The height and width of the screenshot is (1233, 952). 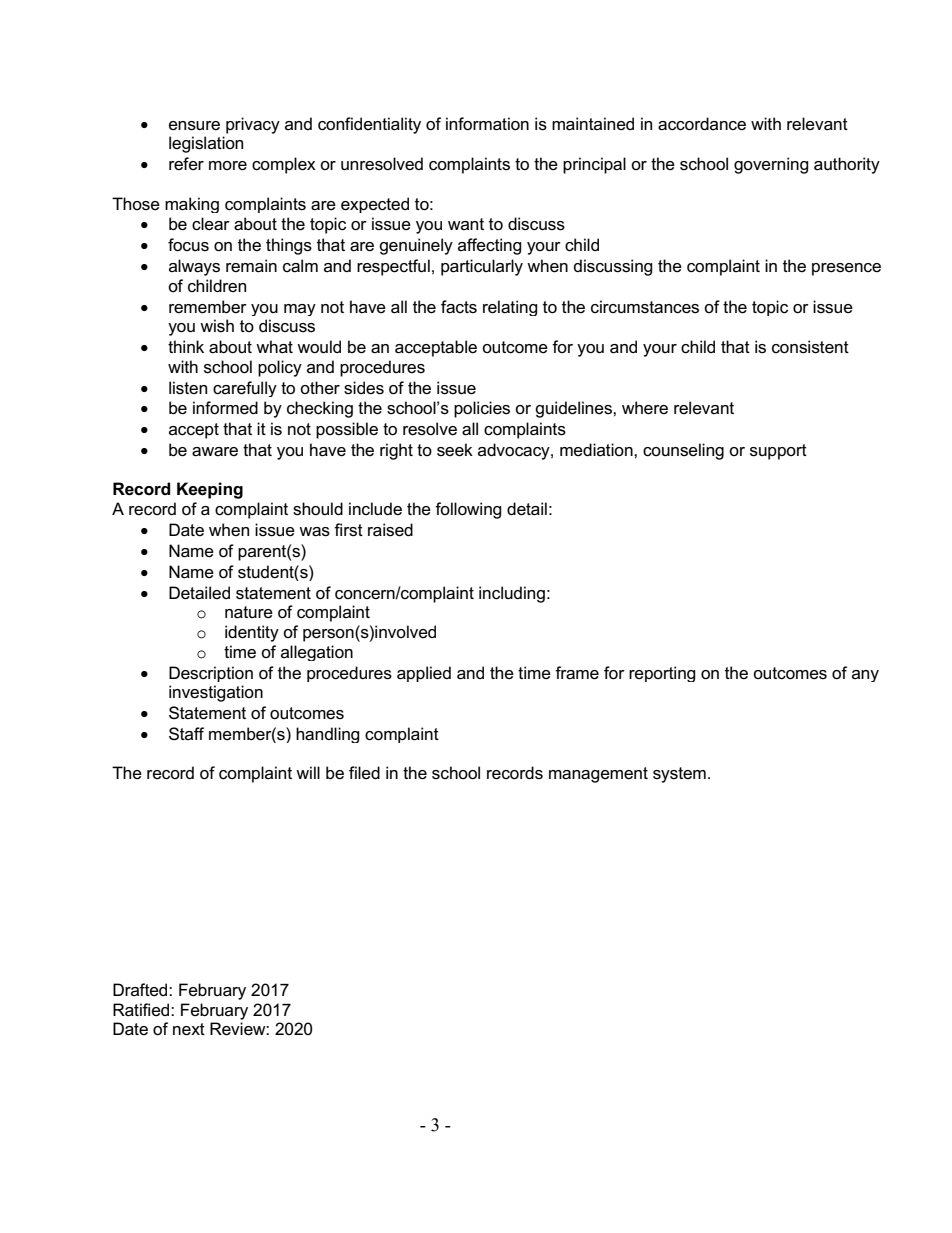 What do you see at coordinates (206, 144) in the screenshot?
I see `legislation` at bounding box center [206, 144].
